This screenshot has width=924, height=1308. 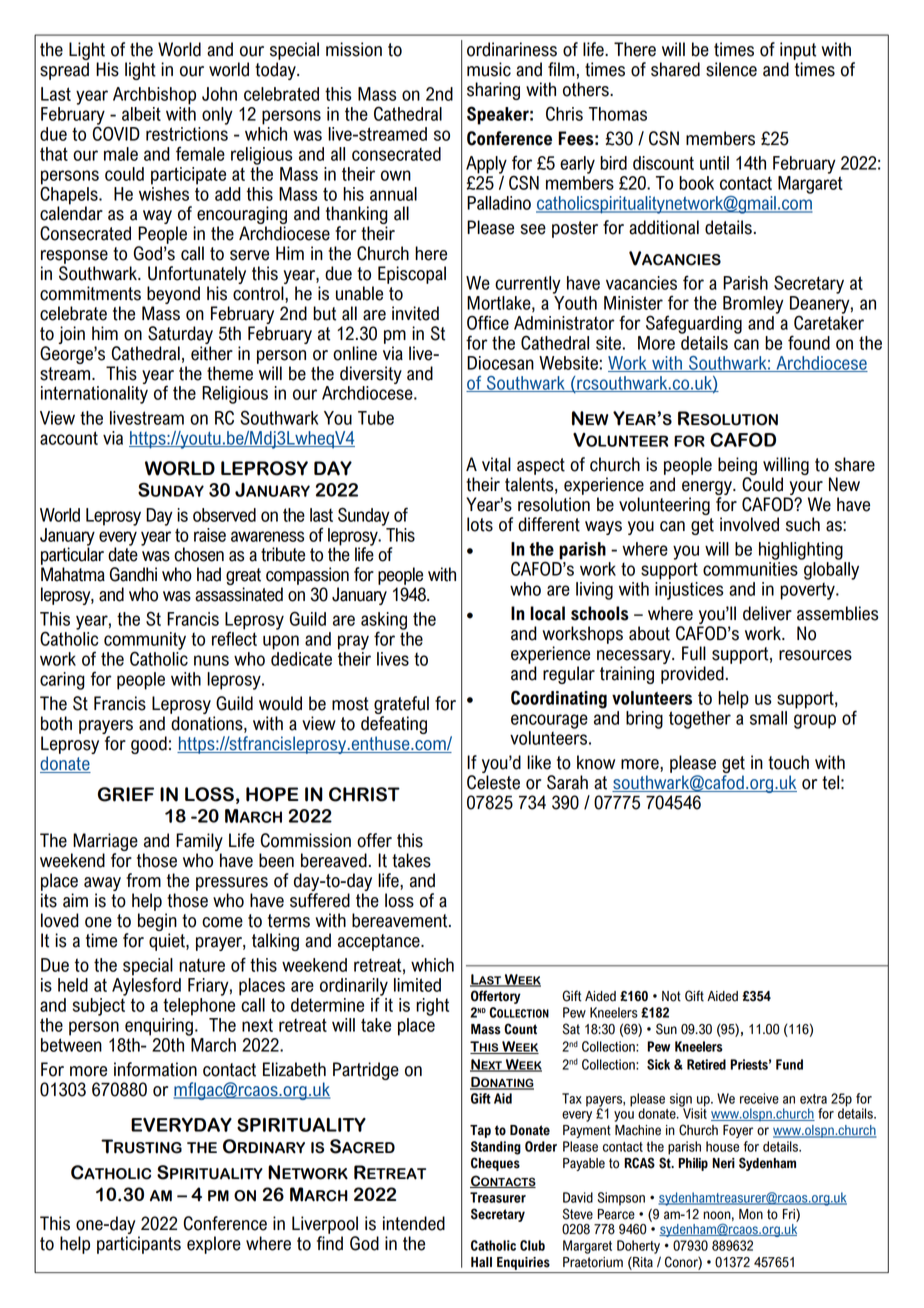 I want to click on community, so click(x=145, y=642).
